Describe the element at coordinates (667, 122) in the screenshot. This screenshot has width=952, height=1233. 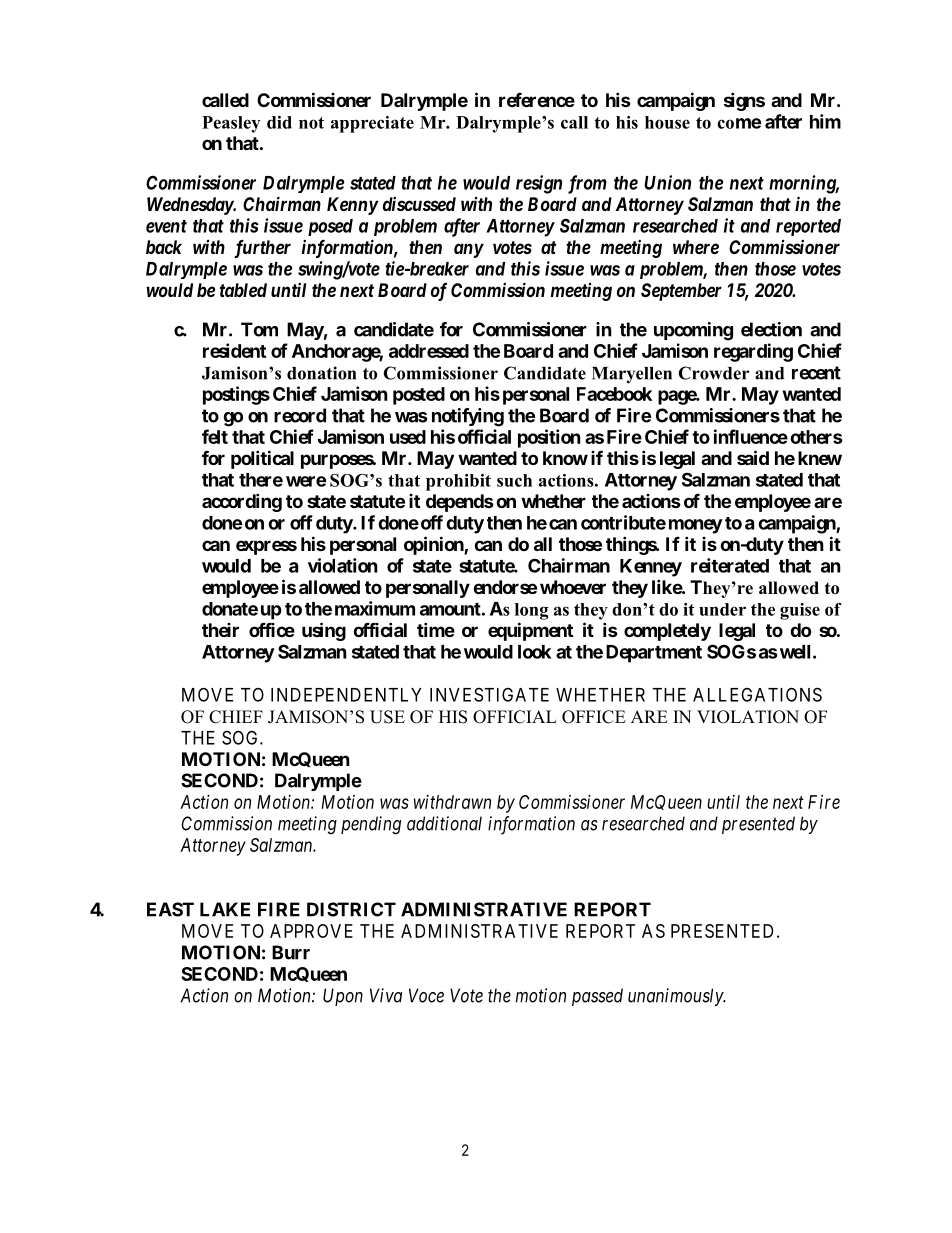
I see `house` at that location.
